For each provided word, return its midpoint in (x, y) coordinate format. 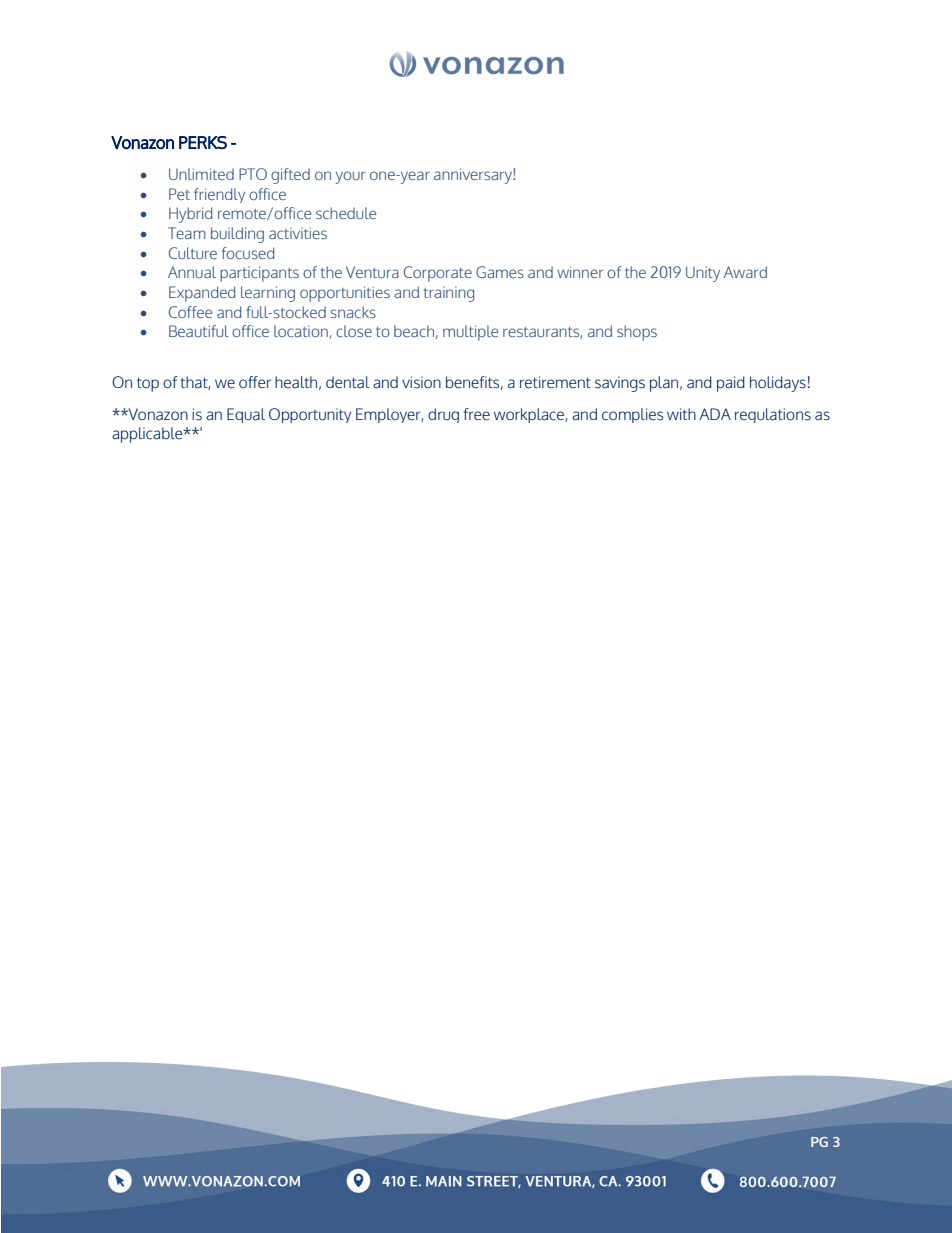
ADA (715, 414)
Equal (246, 415)
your (350, 177)
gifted (290, 176)
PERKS (203, 142)
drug (443, 415)
